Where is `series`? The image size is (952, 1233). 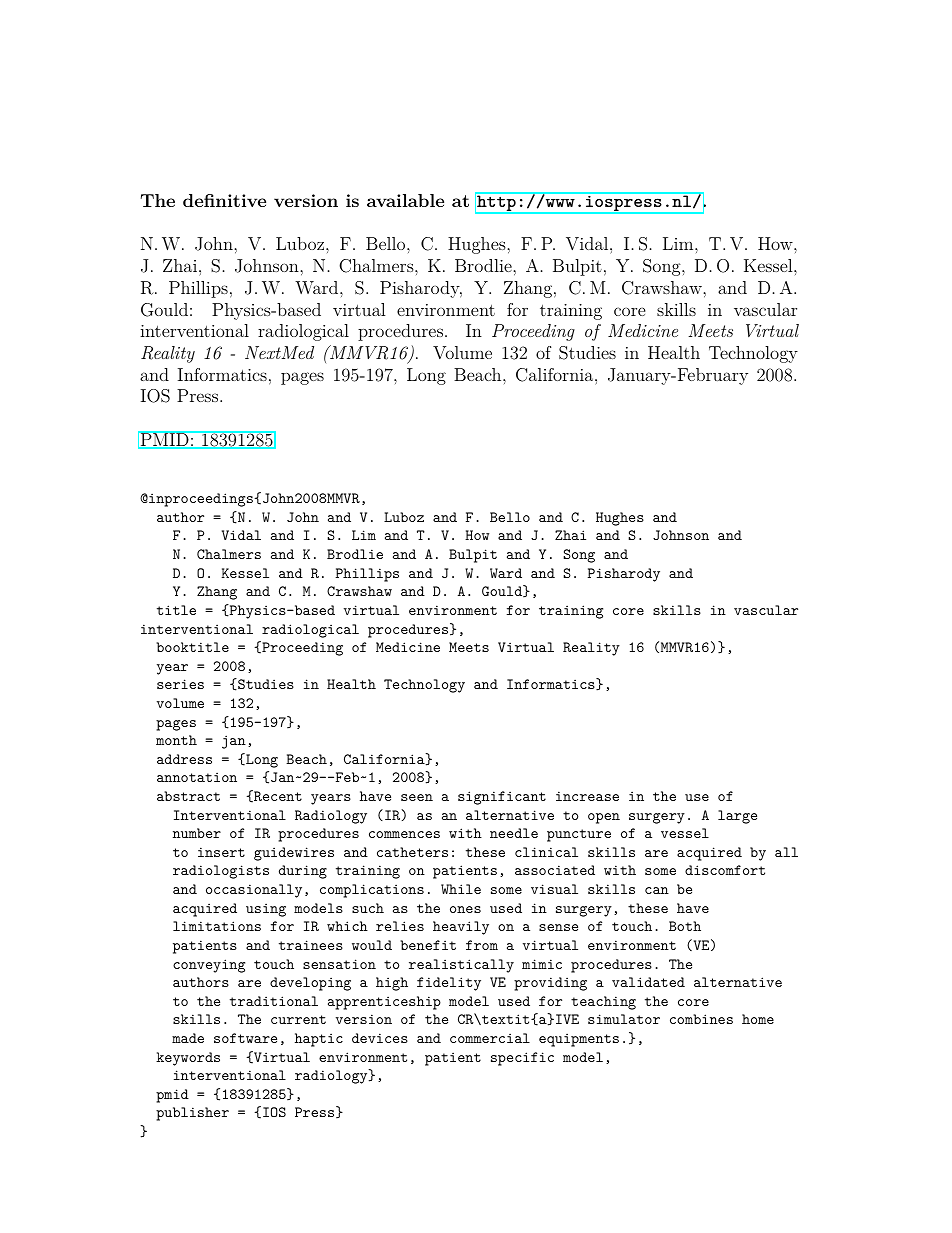 series is located at coordinates (180, 684).
